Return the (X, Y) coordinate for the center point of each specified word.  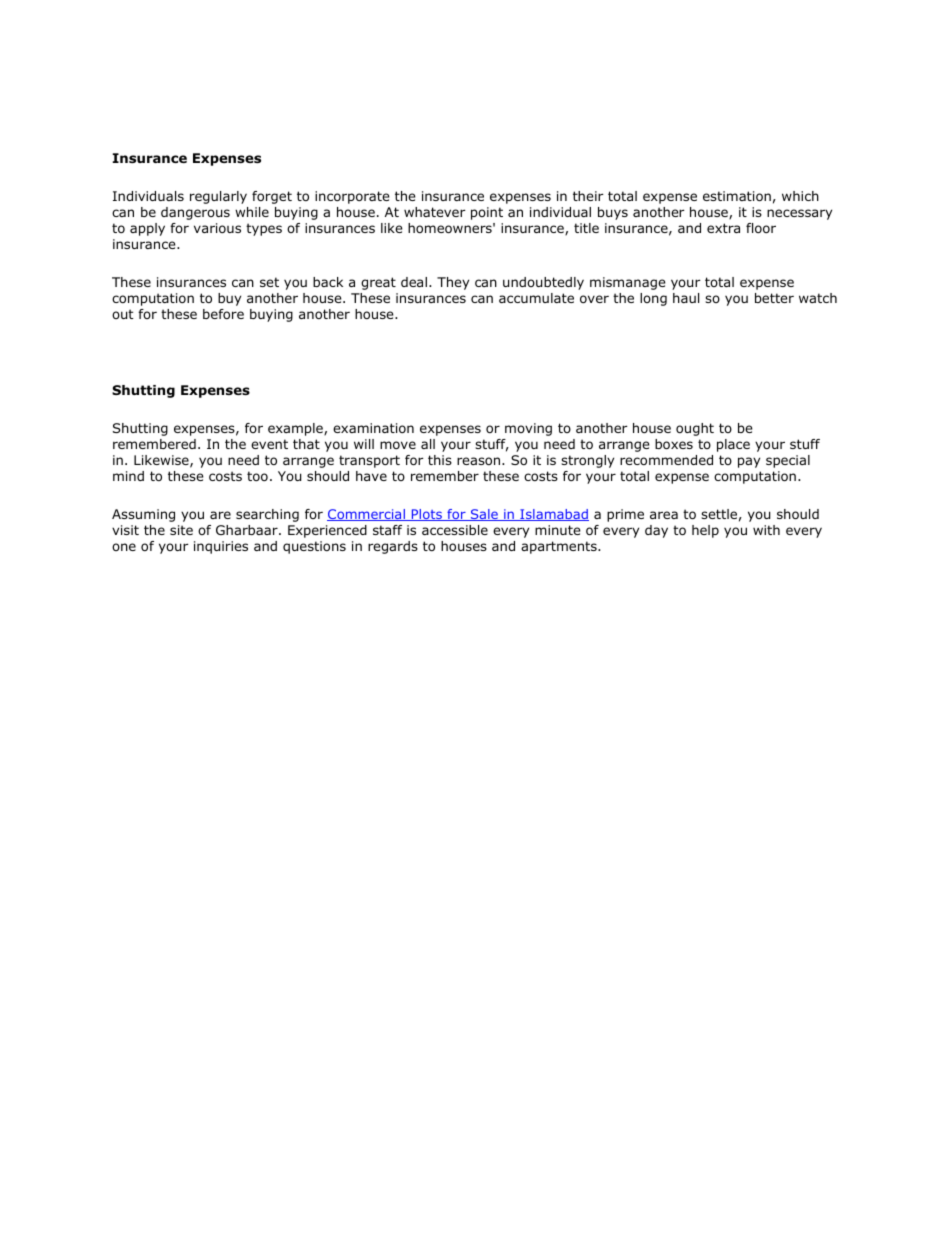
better (774, 298)
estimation (737, 196)
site (181, 530)
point (487, 213)
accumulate (536, 298)
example (296, 429)
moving (528, 429)
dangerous (195, 213)
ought (695, 429)
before (223, 314)
